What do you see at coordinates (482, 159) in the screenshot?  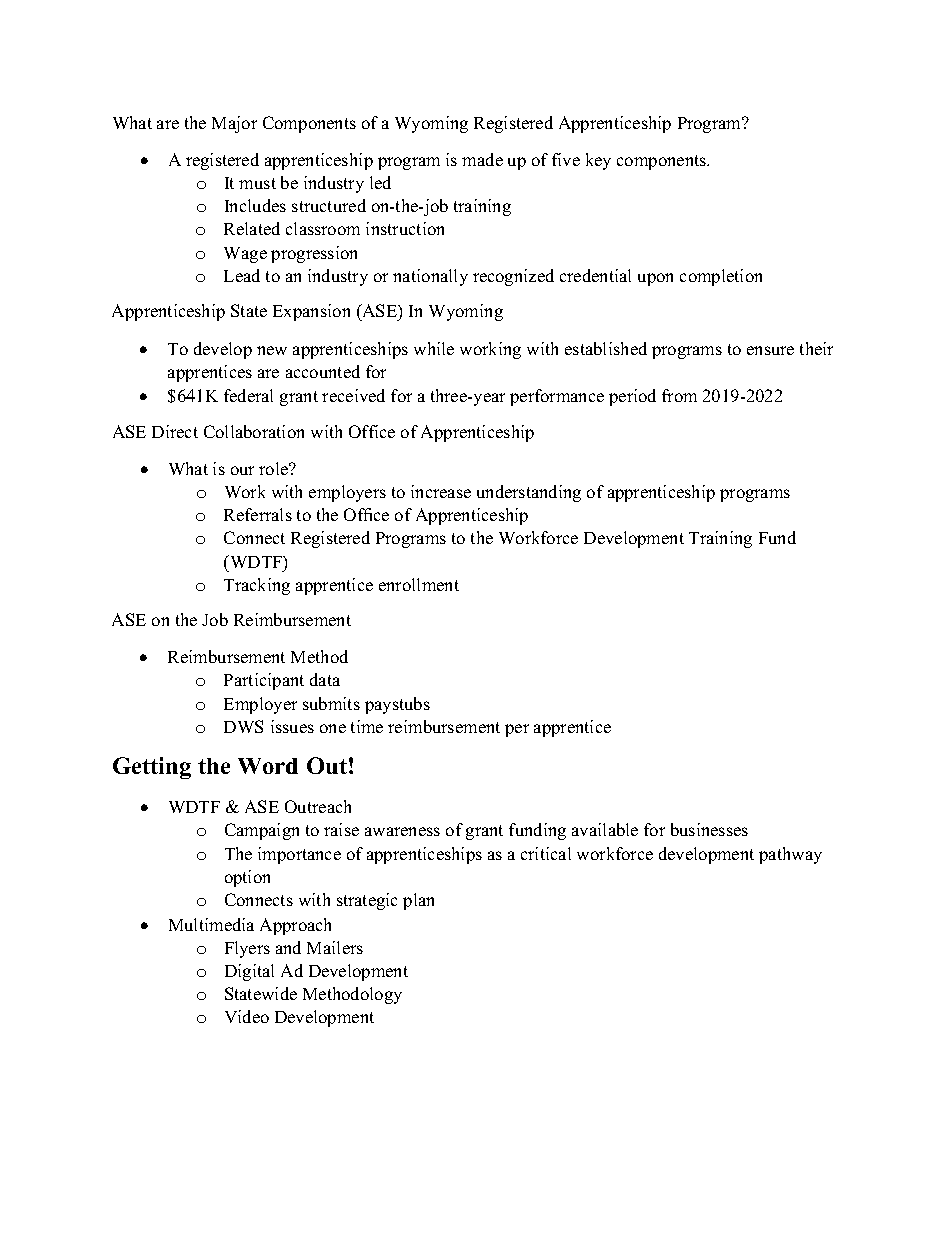 I see `made` at bounding box center [482, 159].
